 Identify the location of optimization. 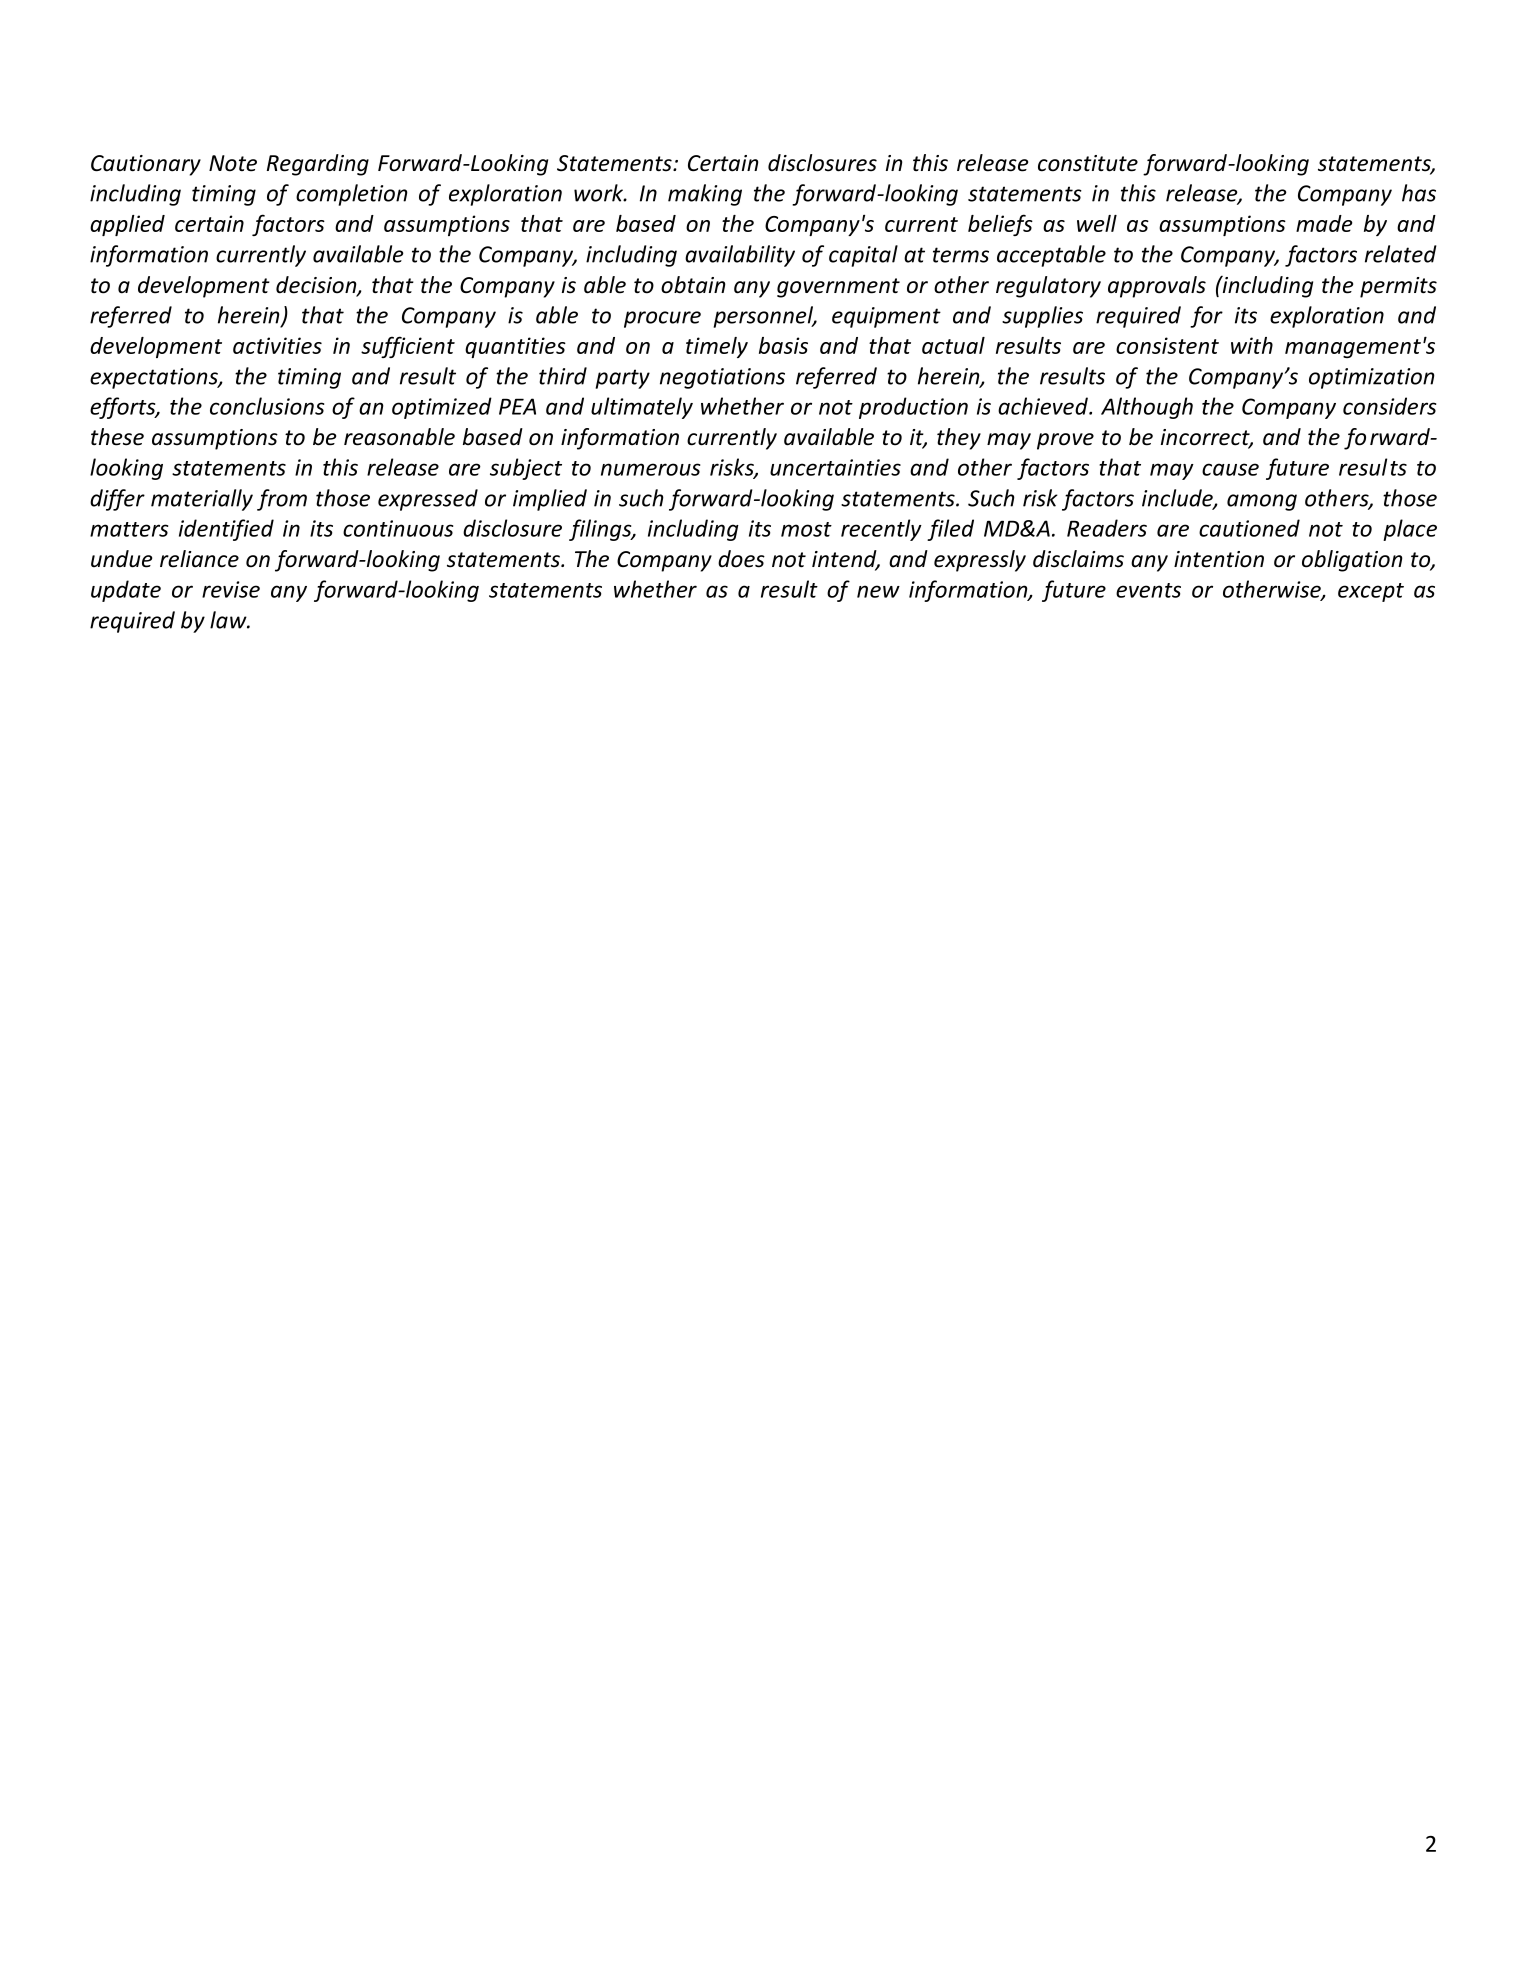
(1372, 378).
